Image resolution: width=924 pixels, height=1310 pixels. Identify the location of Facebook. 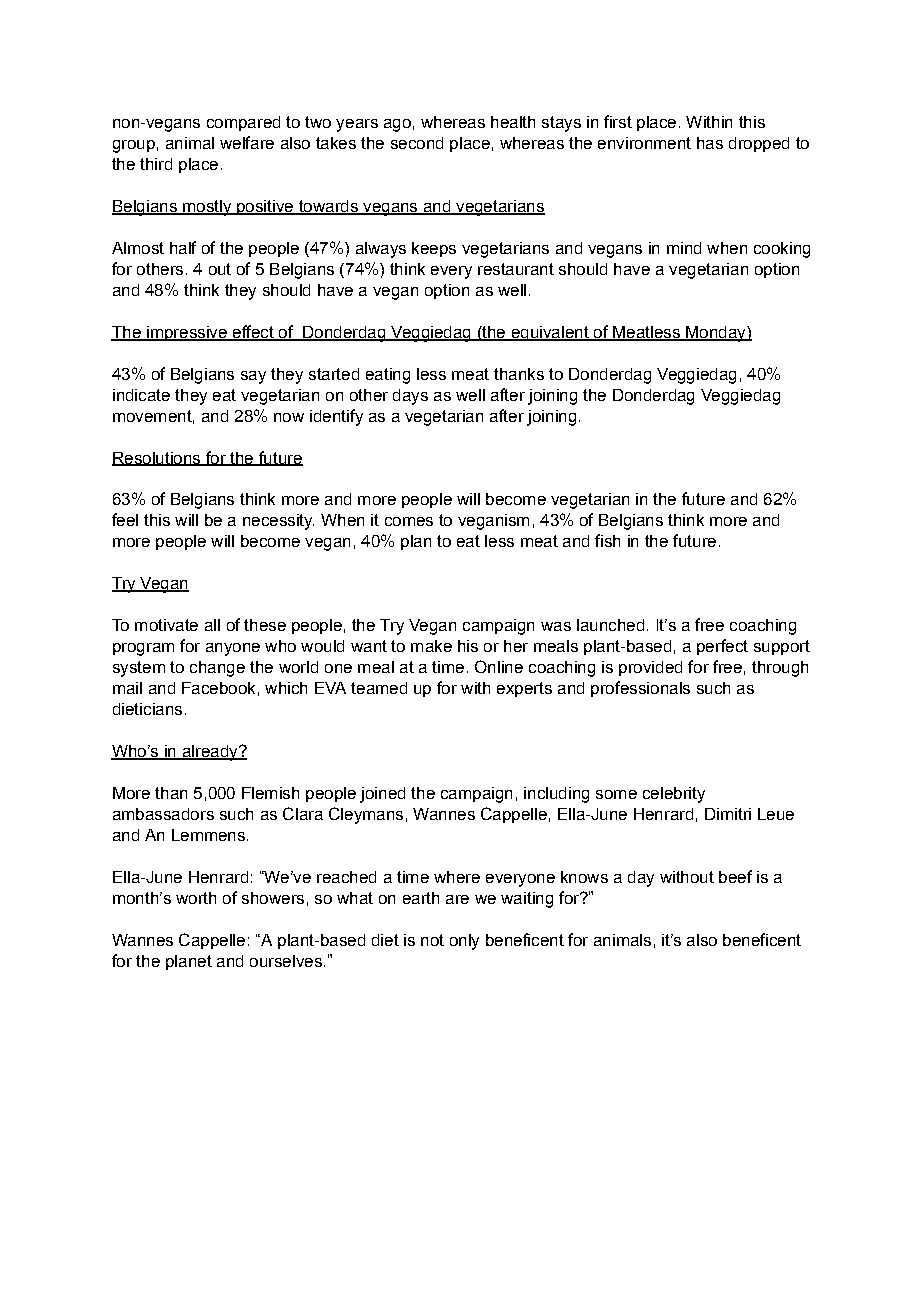
(218, 688).
